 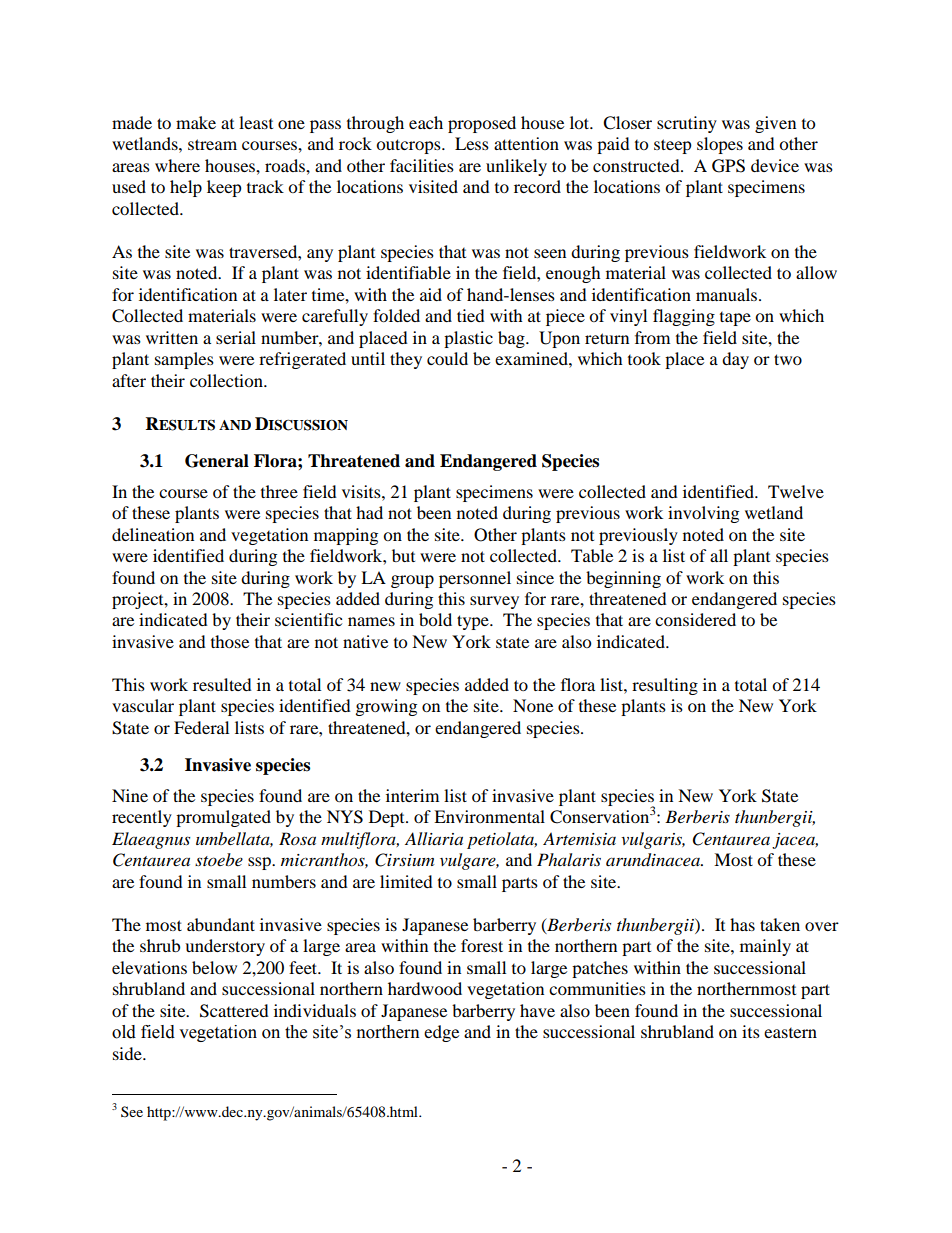 What do you see at coordinates (475, 579) in the image?
I see `personnel` at bounding box center [475, 579].
